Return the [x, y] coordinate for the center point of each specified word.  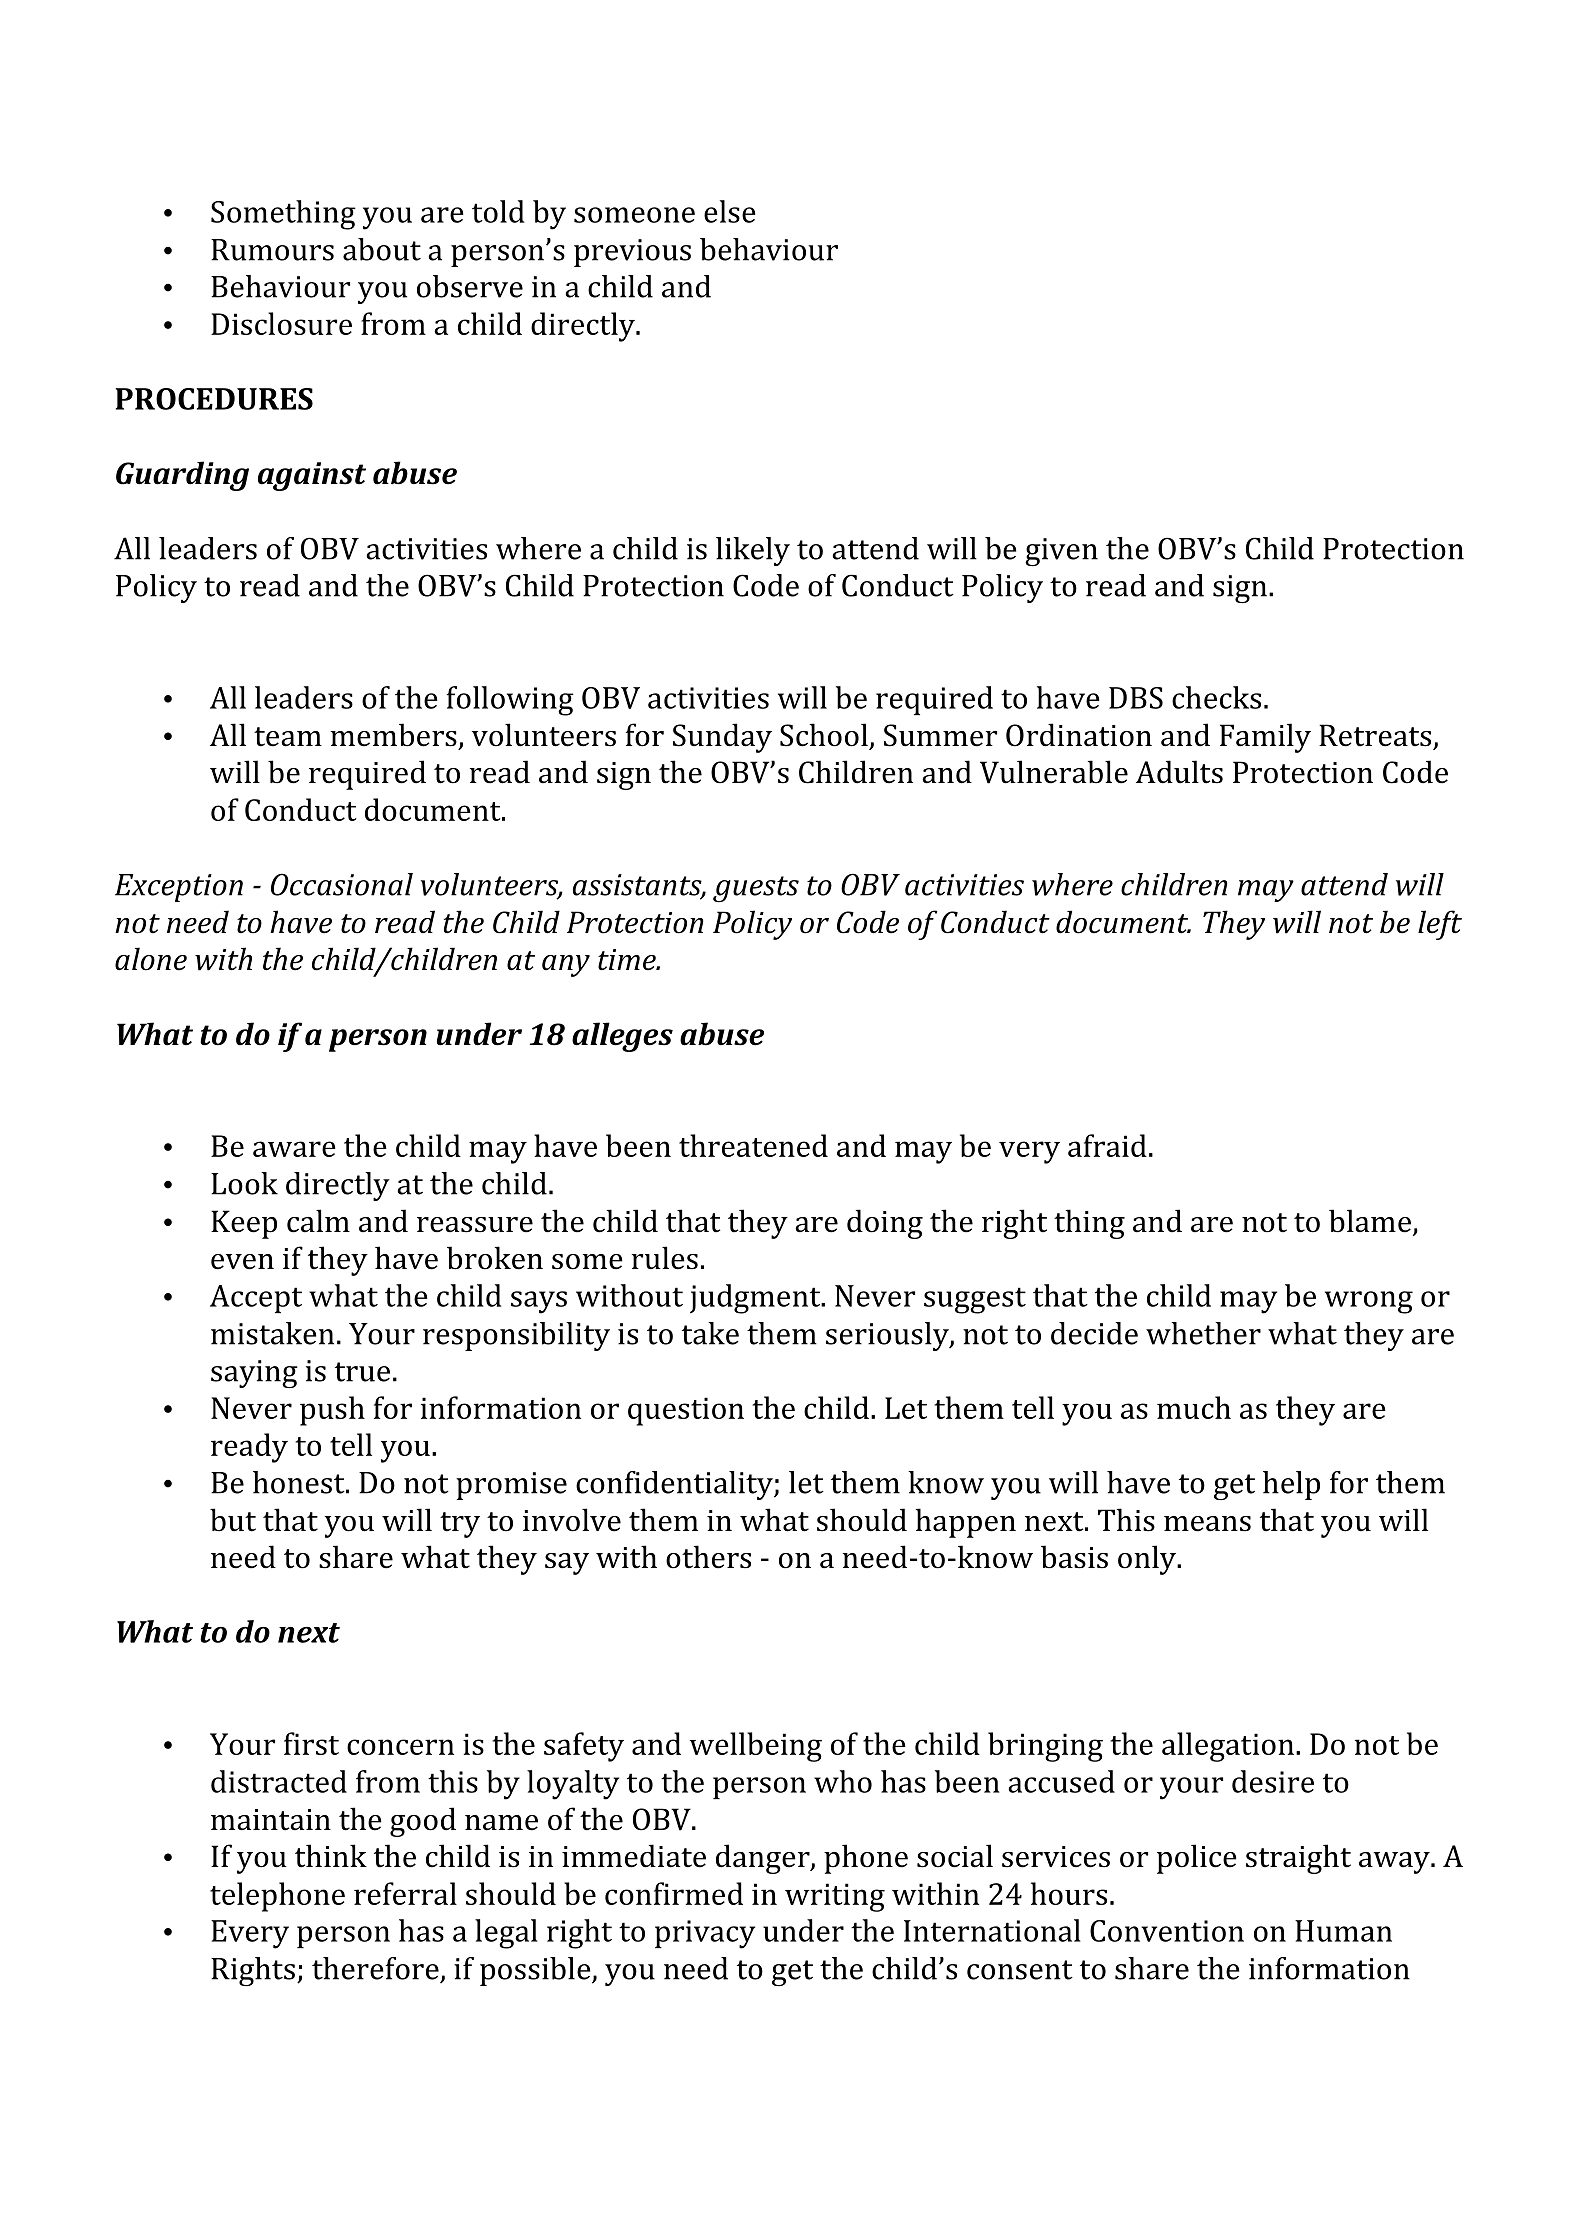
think [331, 1856]
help [1291, 1485]
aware [294, 1149]
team [288, 737]
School [824, 735]
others [708, 1557]
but [233, 1520]
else [730, 211]
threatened [753, 1145]
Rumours [272, 250]
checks [1216, 697]
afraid [1107, 1145]
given [1061, 552]
